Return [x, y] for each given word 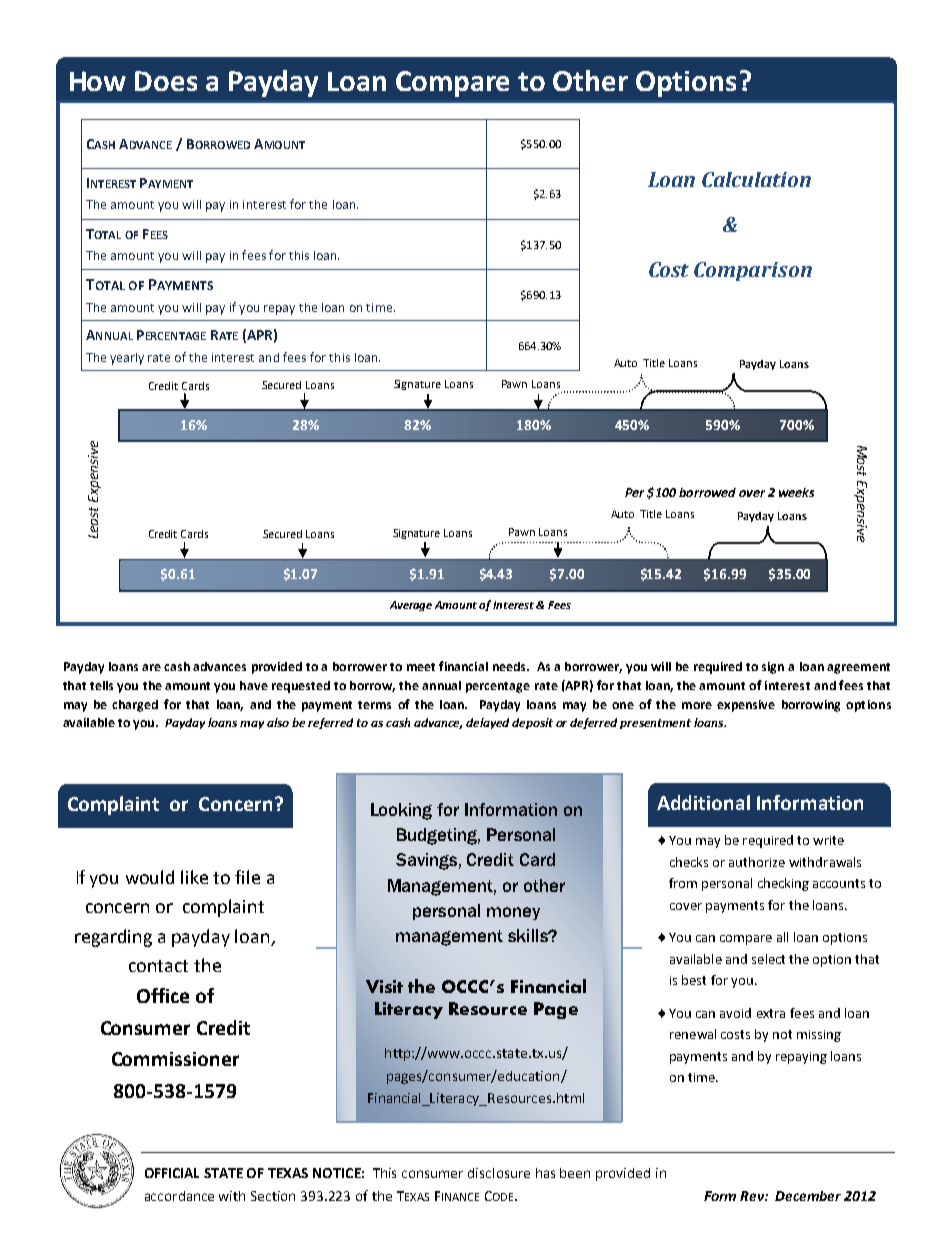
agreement [858, 668]
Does [166, 81]
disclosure [499, 1173]
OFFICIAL [172, 1173]
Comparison [753, 271]
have [254, 685]
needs [510, 666]
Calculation [756, 179]
